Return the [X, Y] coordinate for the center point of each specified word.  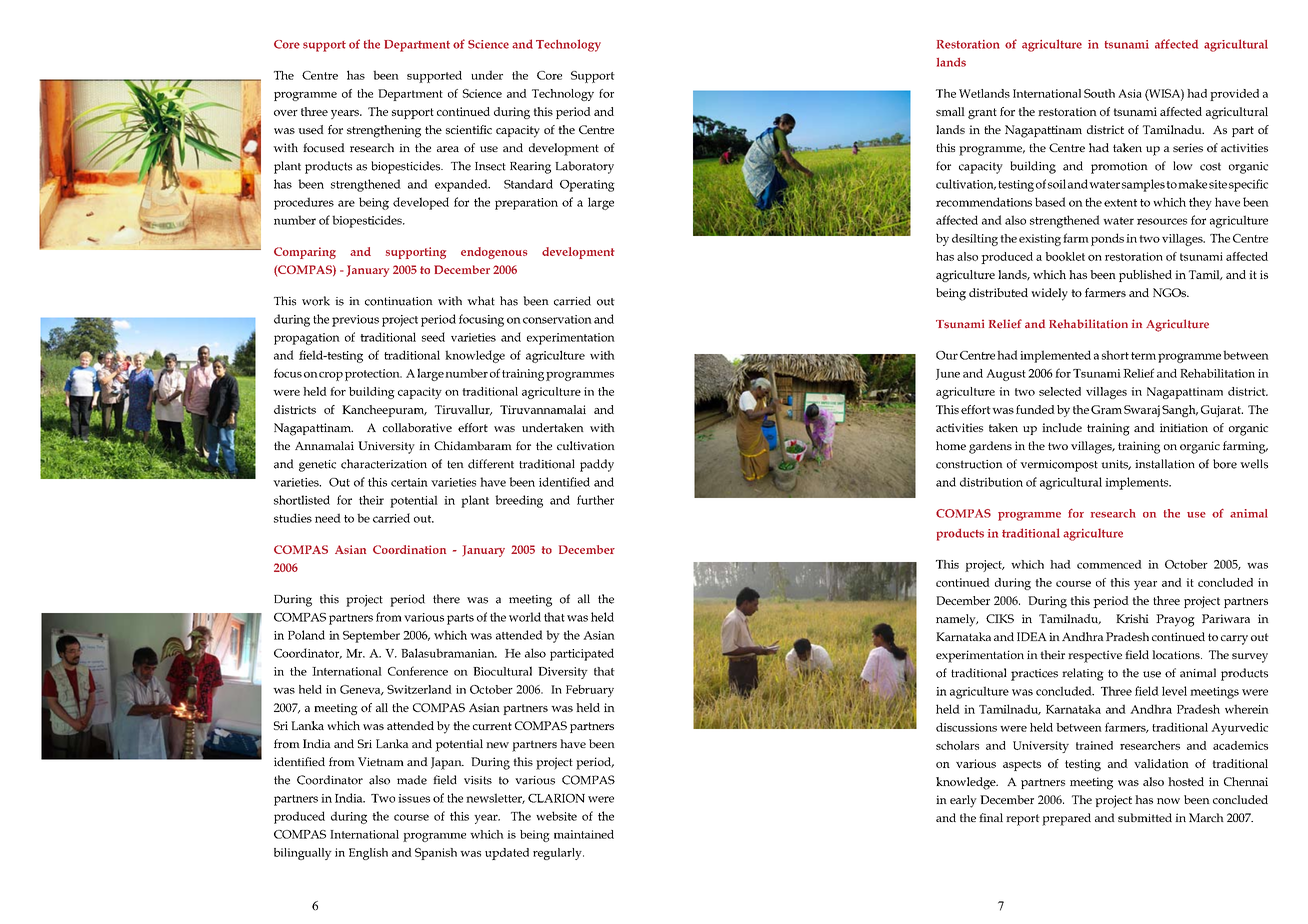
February [590, 691]
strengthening [384, 131]
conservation [557, 319]
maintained [584, 834]
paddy [597, 465]
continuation [399, 301]
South [1099, 93]
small [950, 111]
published [1145, 276]
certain [409, 482]
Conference [418, 671]
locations [1177, 654]
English [368, 854]
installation [1165, 464]
